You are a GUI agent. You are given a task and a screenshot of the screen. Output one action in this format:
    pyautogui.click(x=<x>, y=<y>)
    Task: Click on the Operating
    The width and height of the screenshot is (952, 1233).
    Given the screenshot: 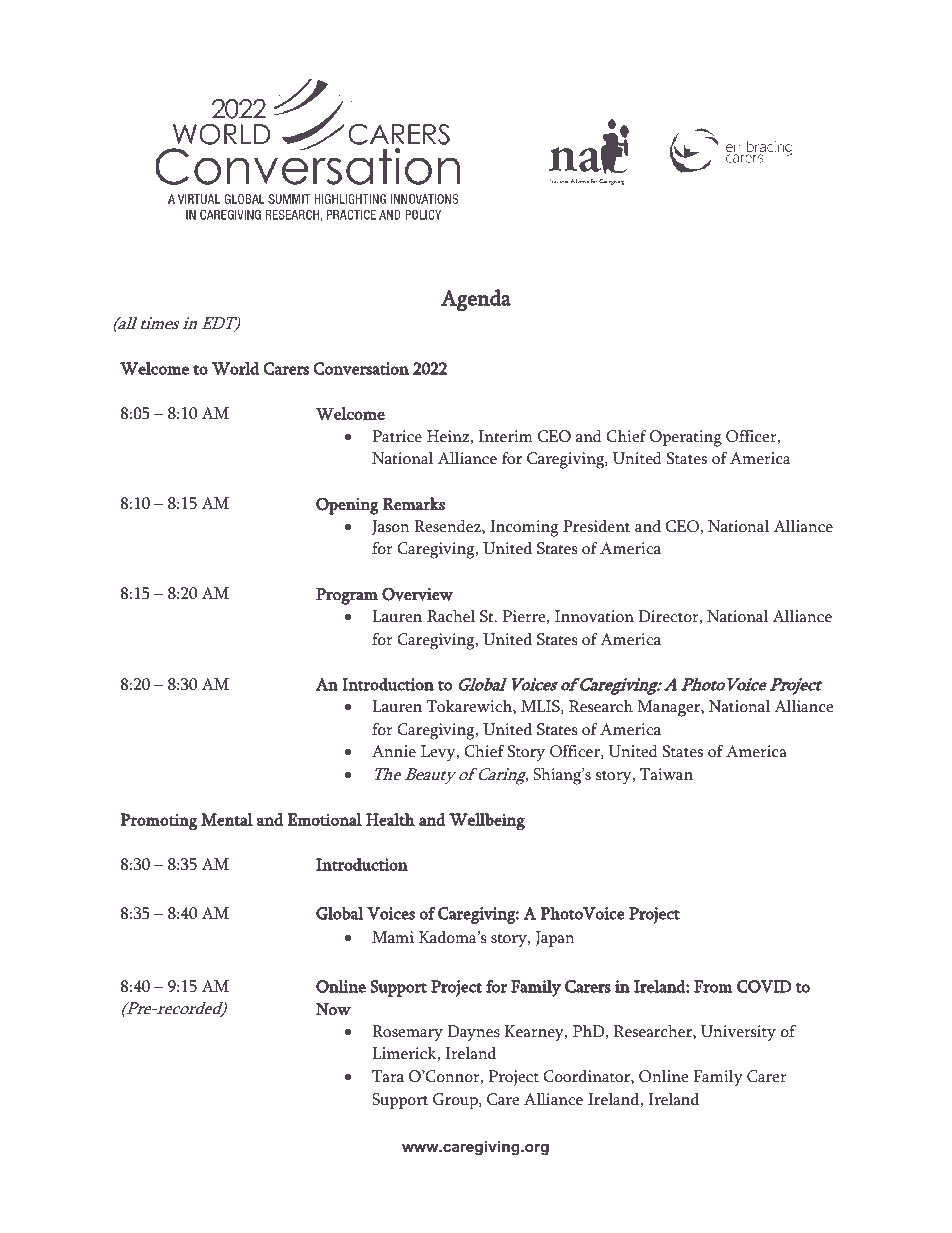 What is the action you would take?
    pyautogui.click(x=686, y=438)
